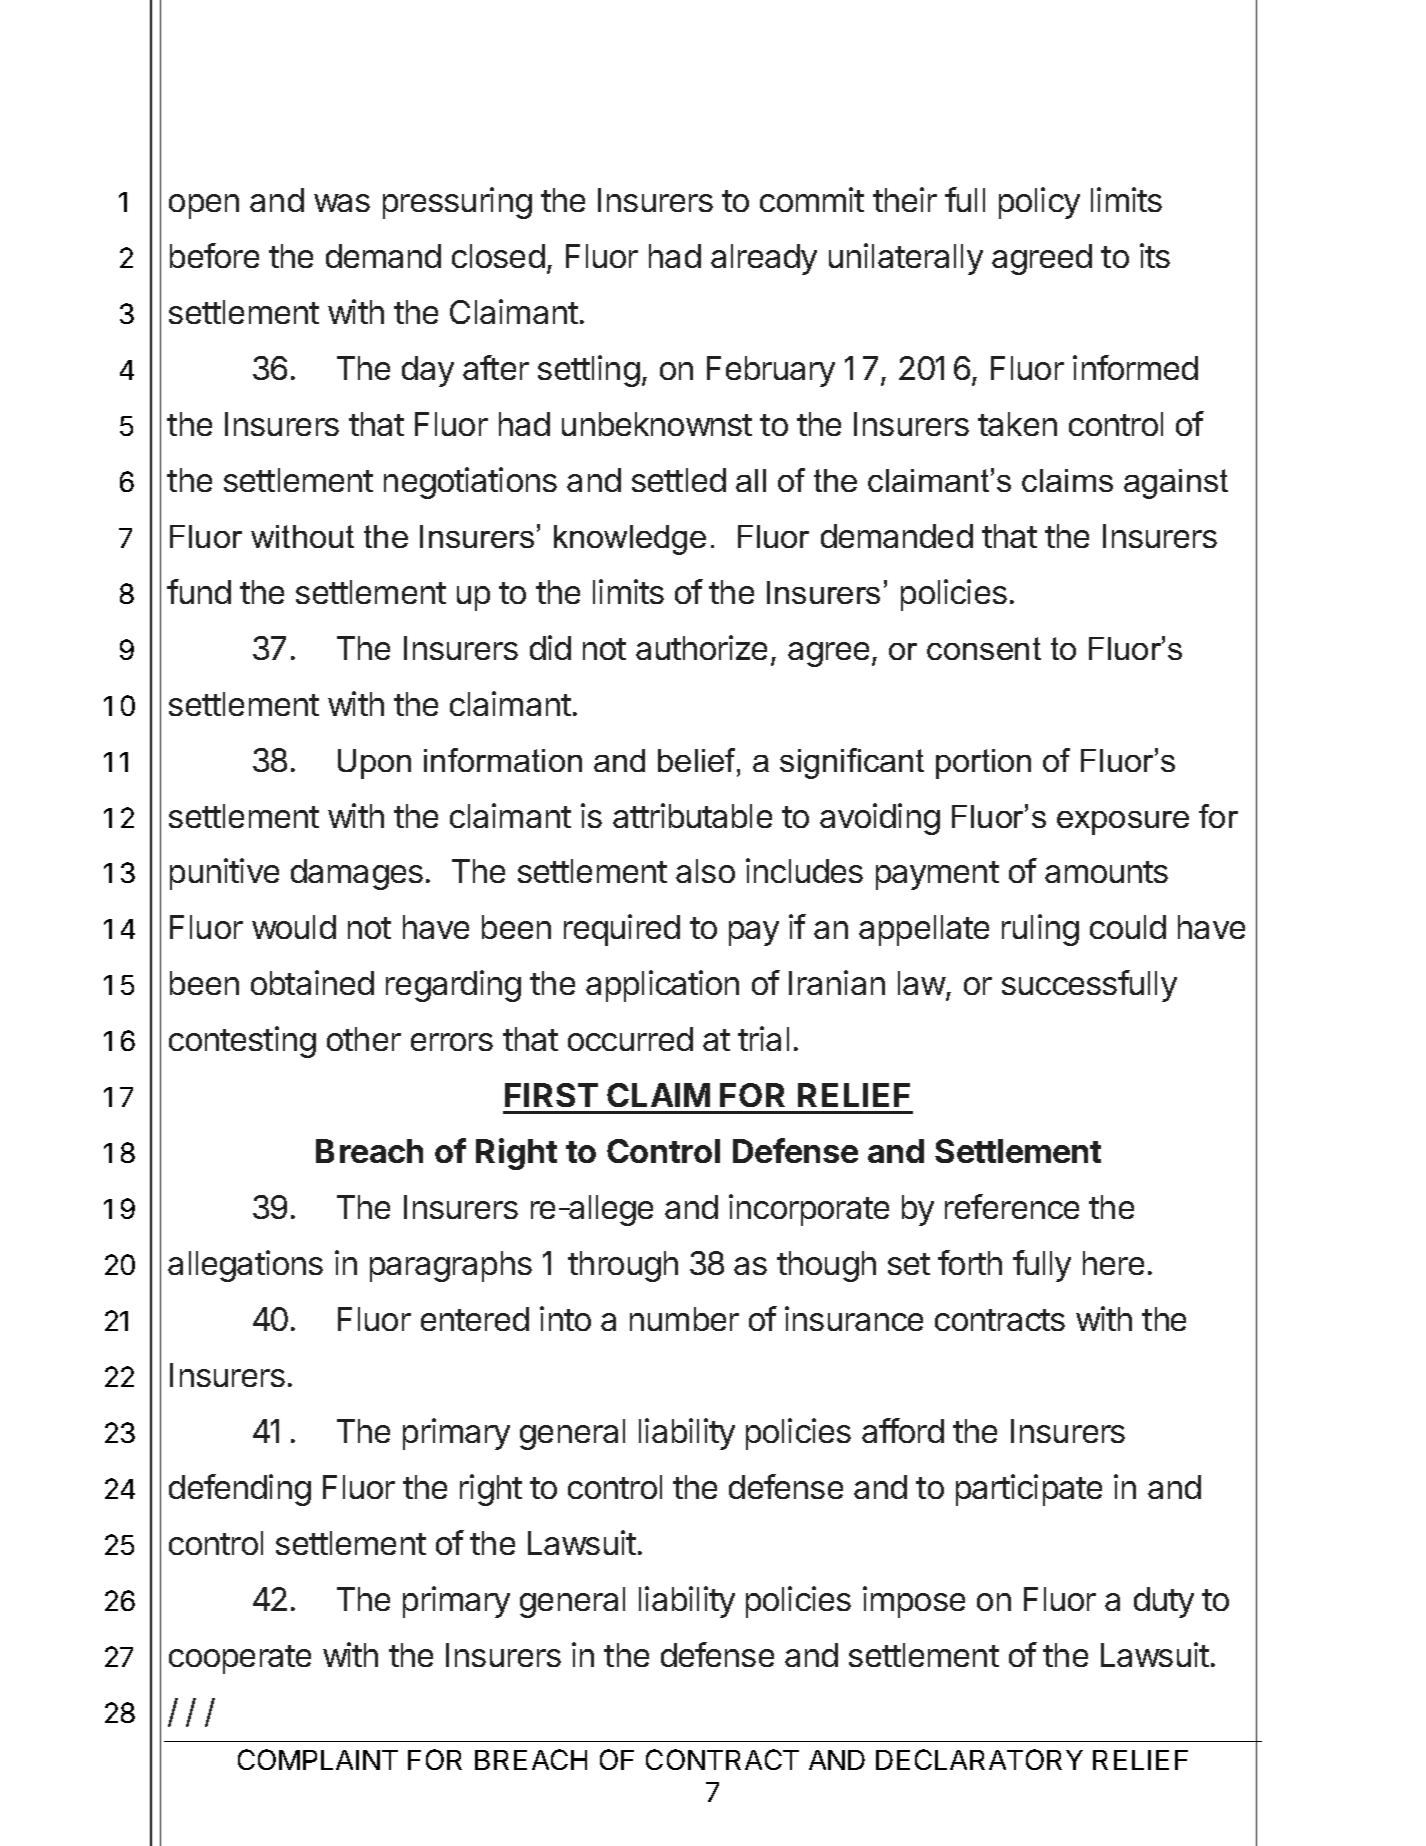 The height and width of the document is (1846, 1426). I want to click on COMPLAINT, so click(318, 1759).
